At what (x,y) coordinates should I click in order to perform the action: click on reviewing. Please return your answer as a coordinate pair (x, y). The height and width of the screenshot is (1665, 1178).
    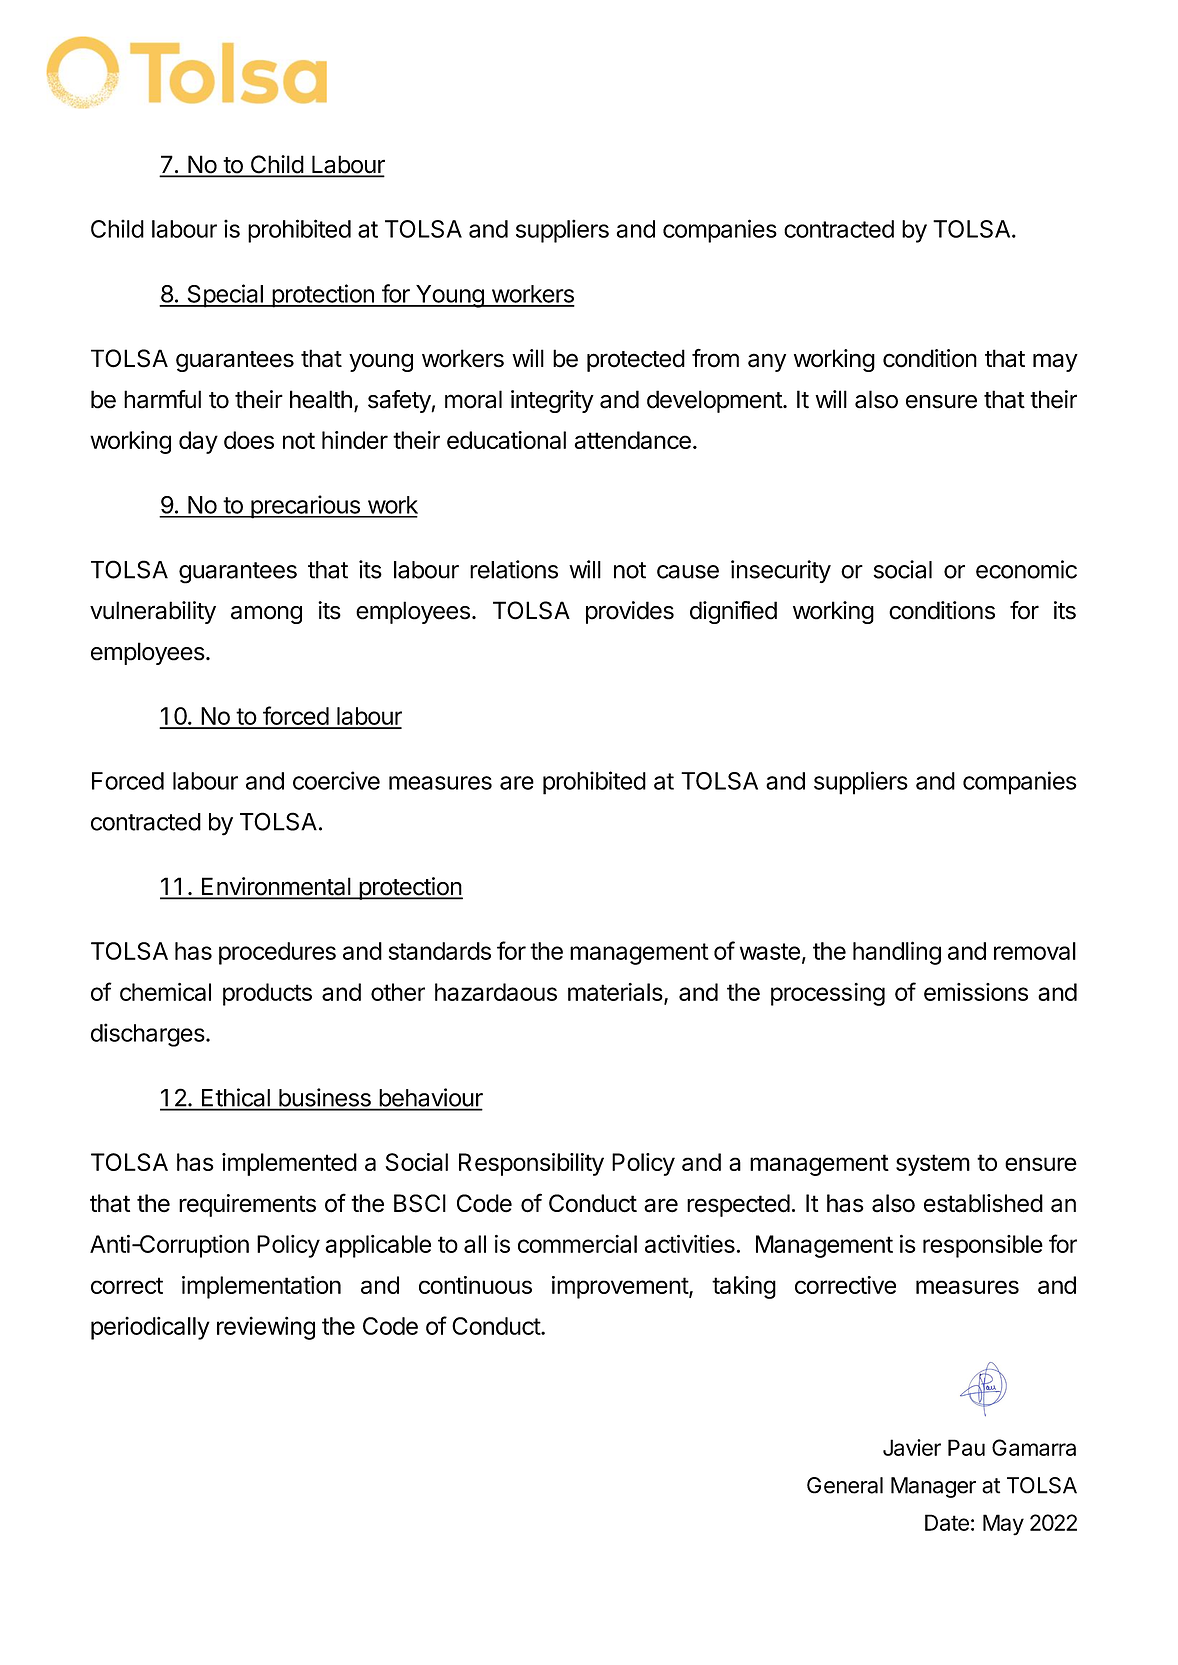
    Looking at the image, I should click on (266, 1328).
